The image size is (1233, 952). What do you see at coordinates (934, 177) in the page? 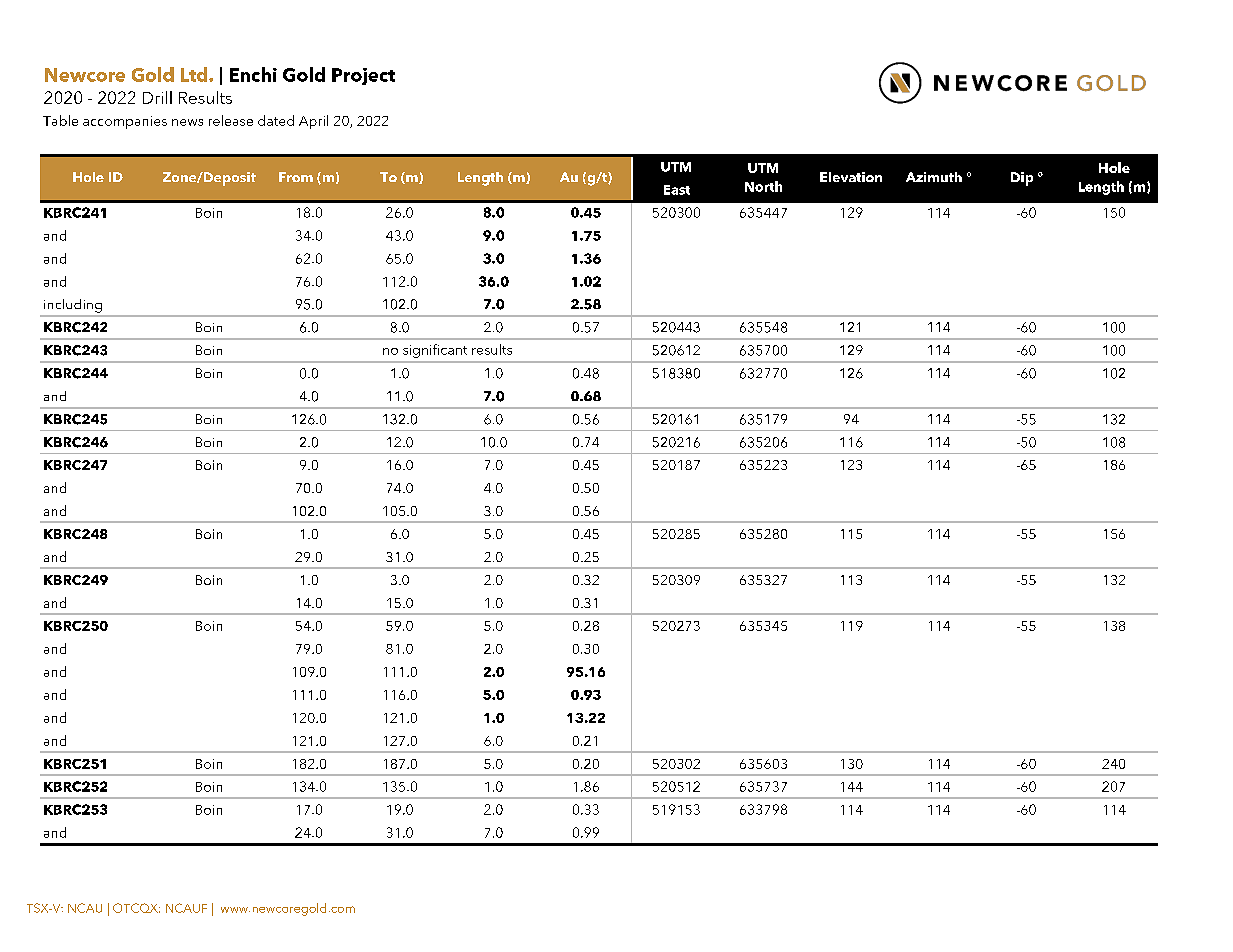
I see `Azimuth` at bounding box center [934, 177].
